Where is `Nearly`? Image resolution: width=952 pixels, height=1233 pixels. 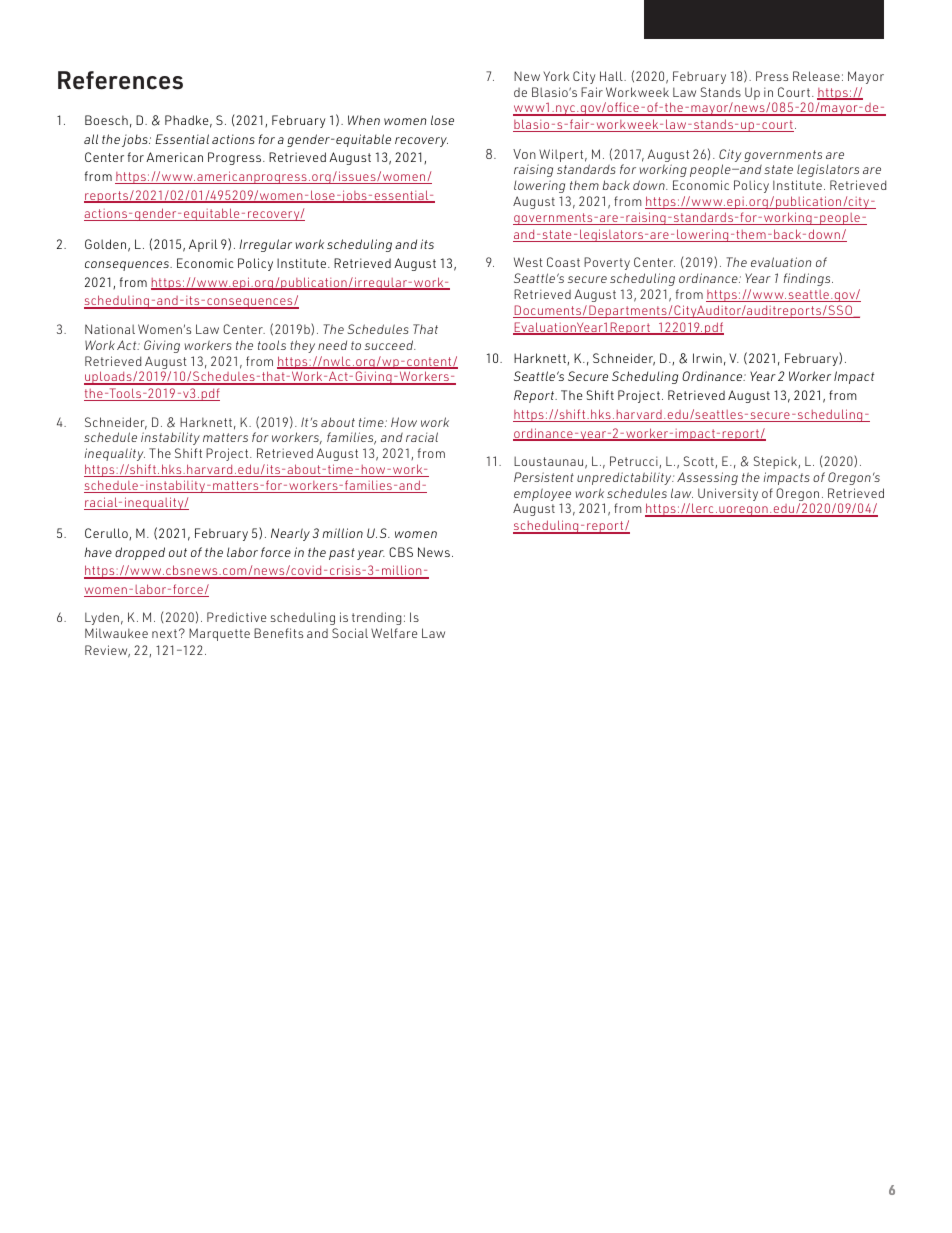 Nearly is located at coordinates (290, 534).
